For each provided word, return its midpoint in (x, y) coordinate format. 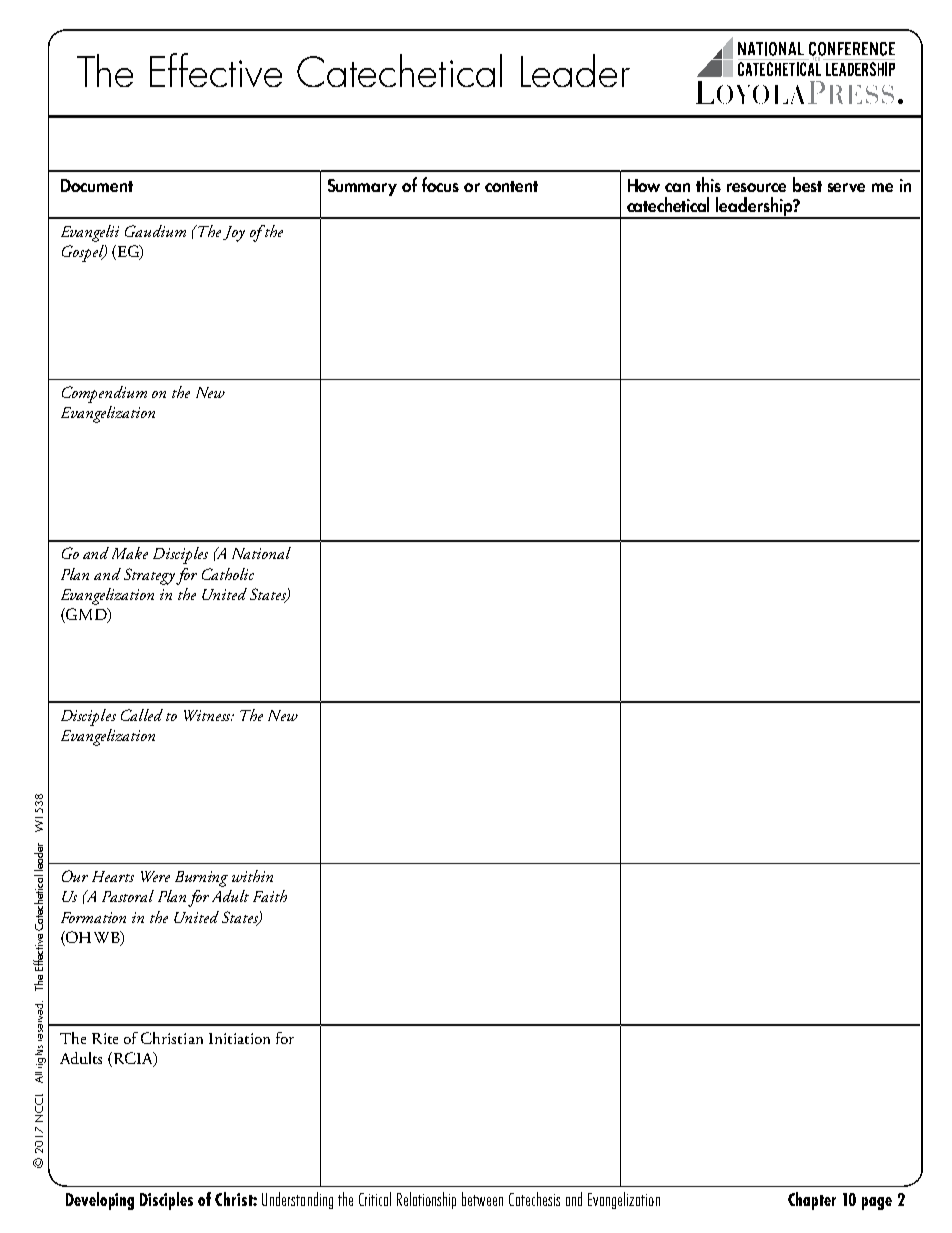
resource (756, 187)
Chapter (812, 1201)
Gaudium (155, 231)
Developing (100, 1201)
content (511, 186)
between (482, 1199)
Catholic (228, 574)
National (261, 553)
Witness (208, 715)
